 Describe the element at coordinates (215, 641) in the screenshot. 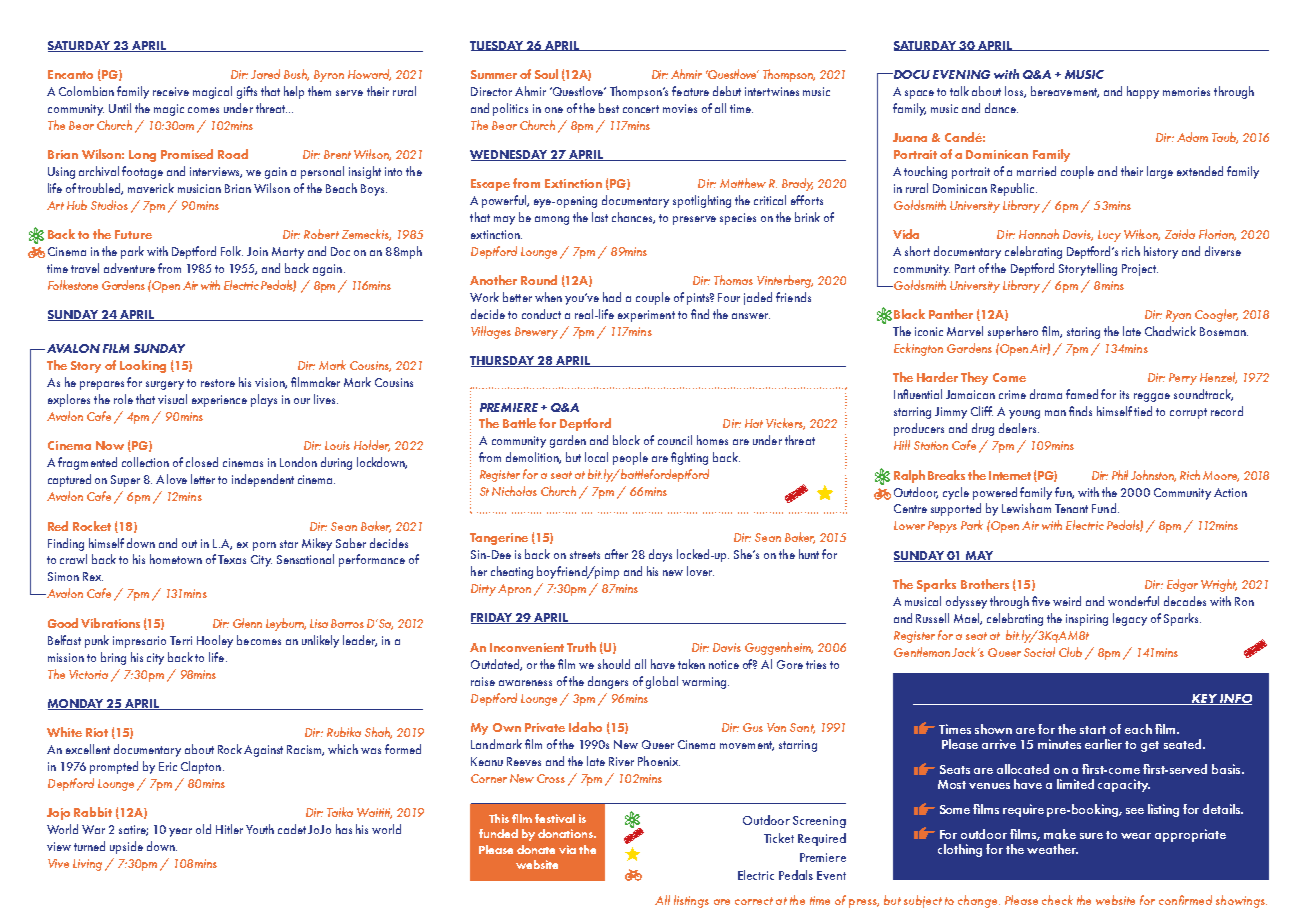

I see `Hooley` at that location.
